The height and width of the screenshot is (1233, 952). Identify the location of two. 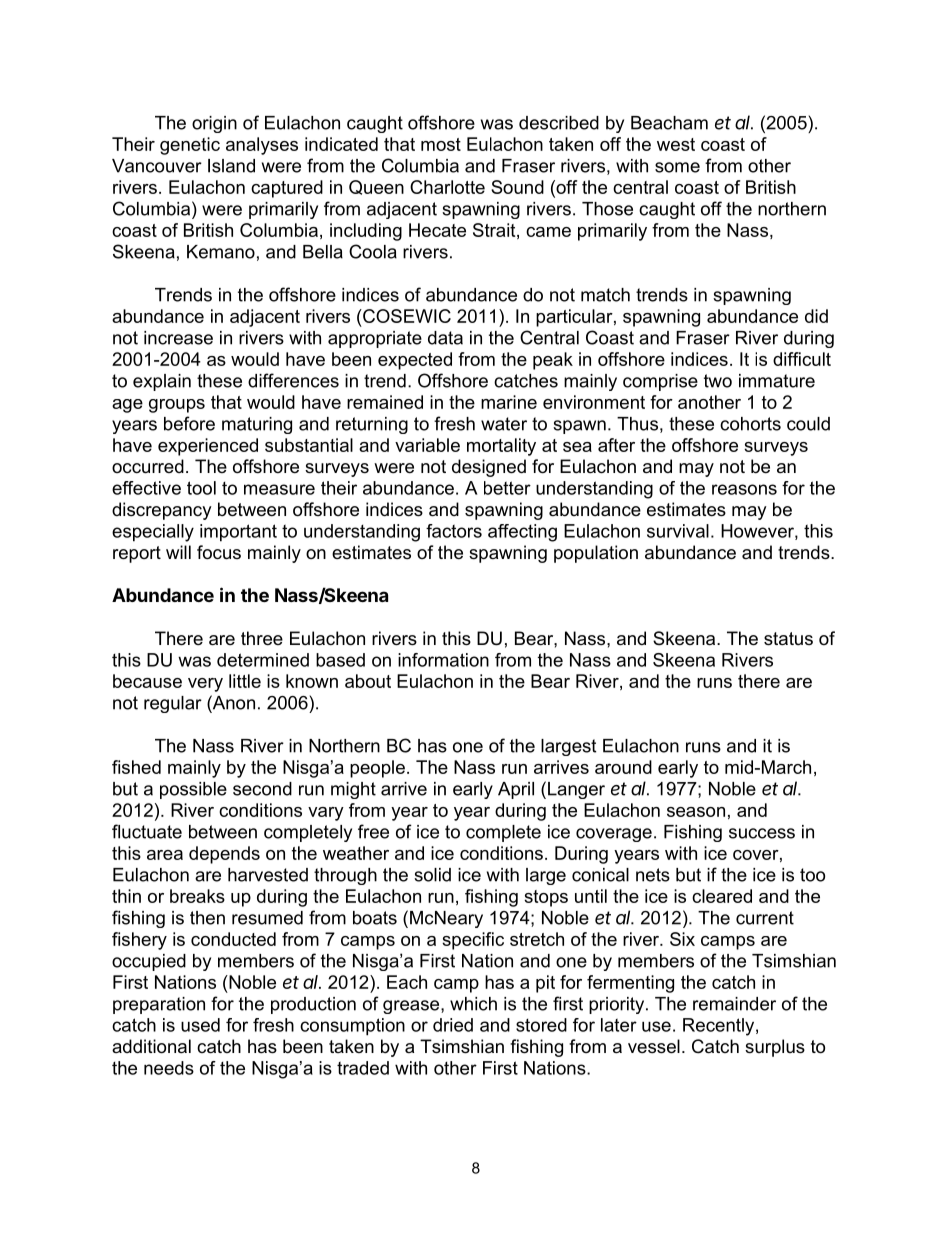
(718, 381).
